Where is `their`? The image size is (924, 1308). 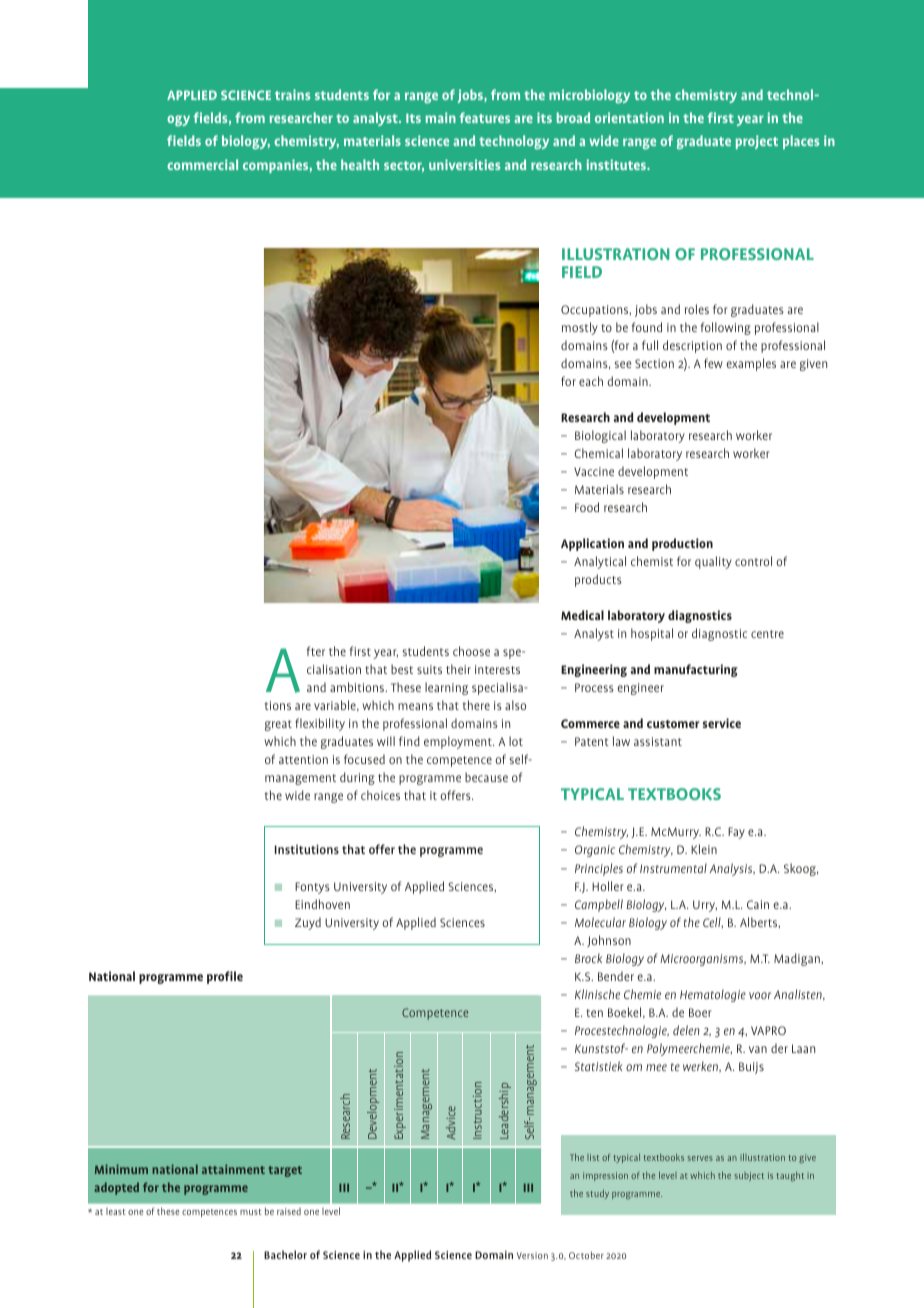
their is located at coordinates (458, 669).
